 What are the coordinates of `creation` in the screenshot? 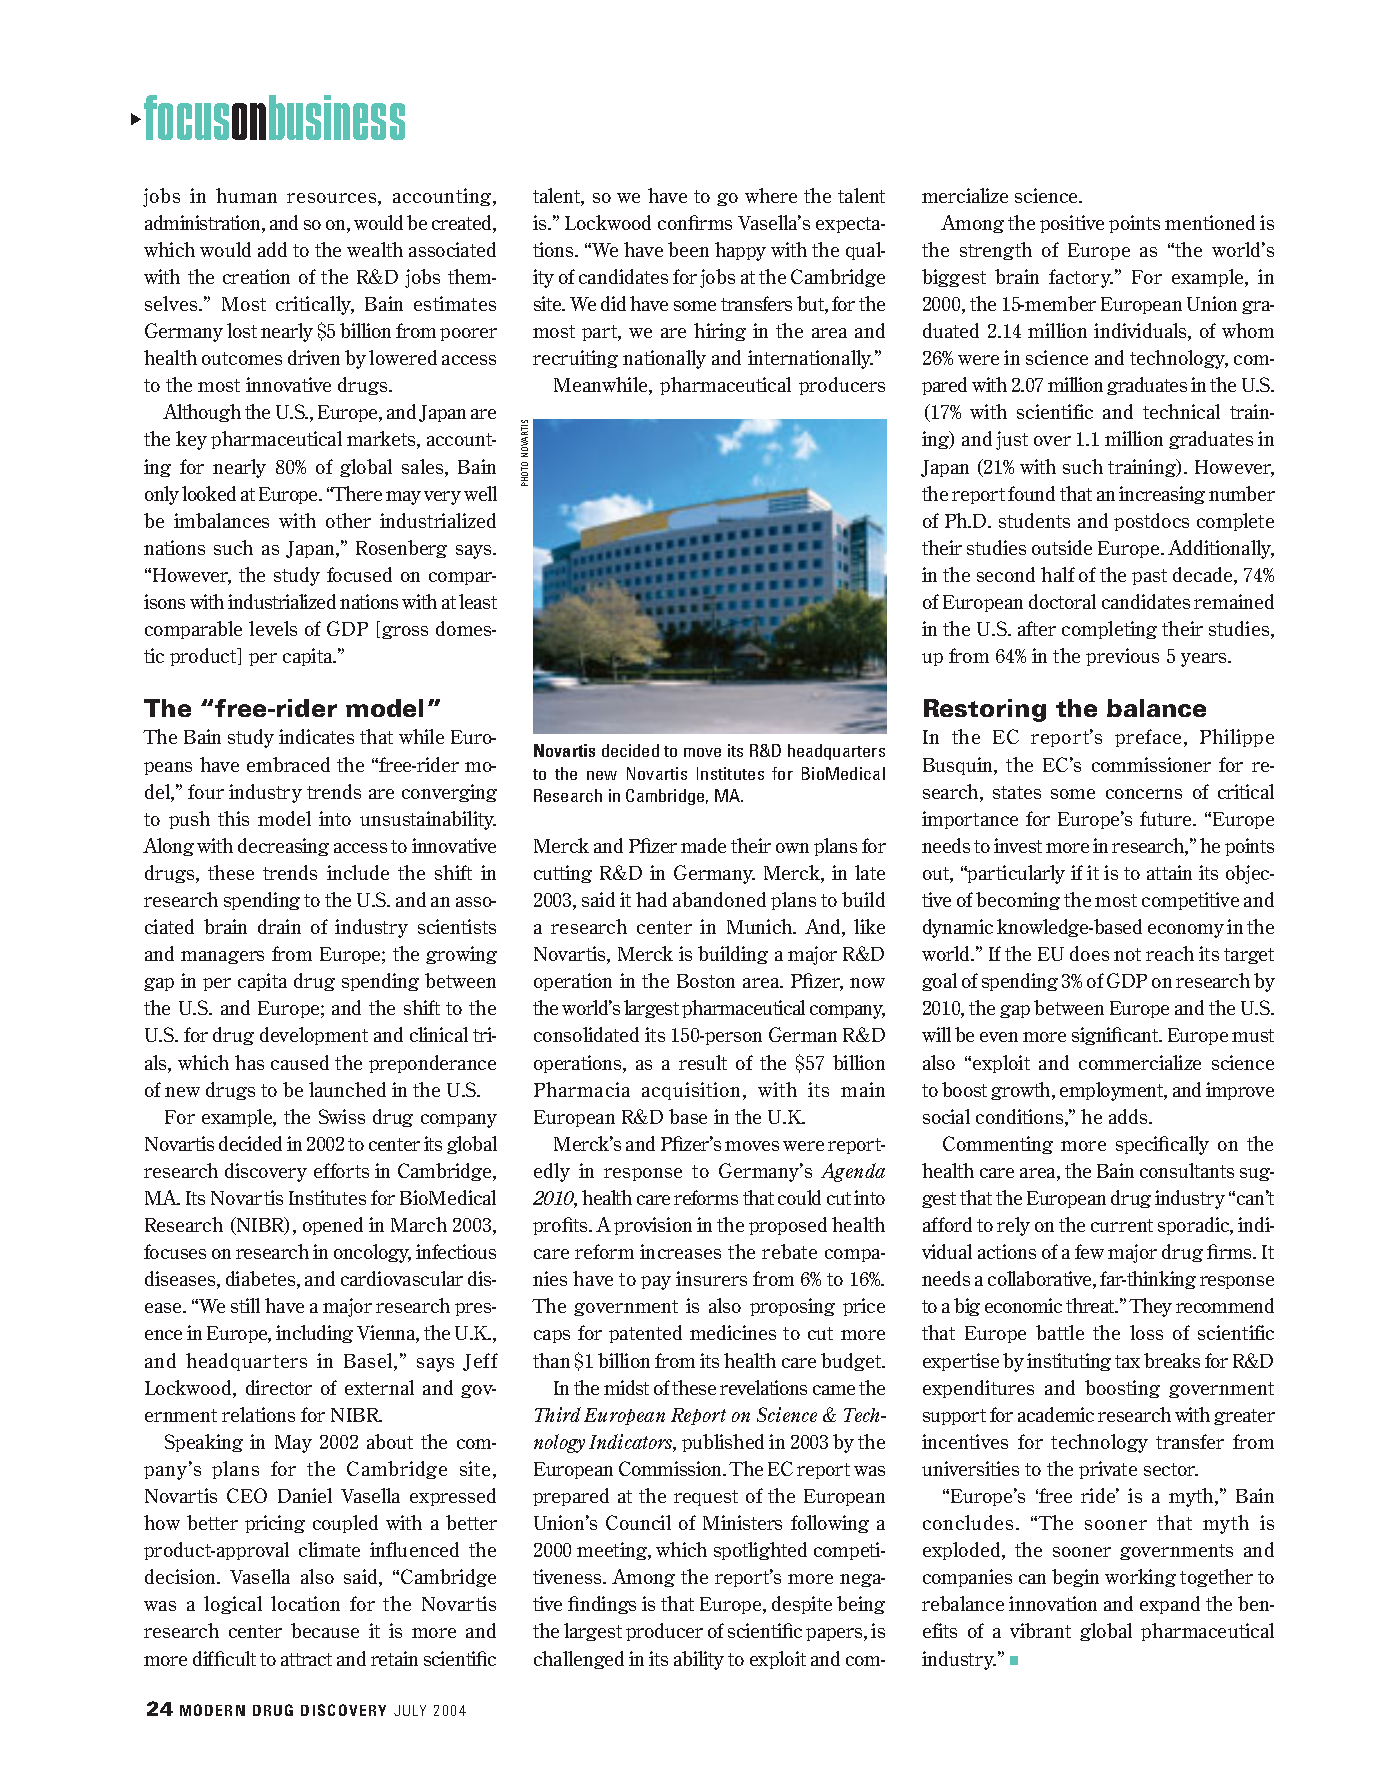 It's located at (256, 276).
